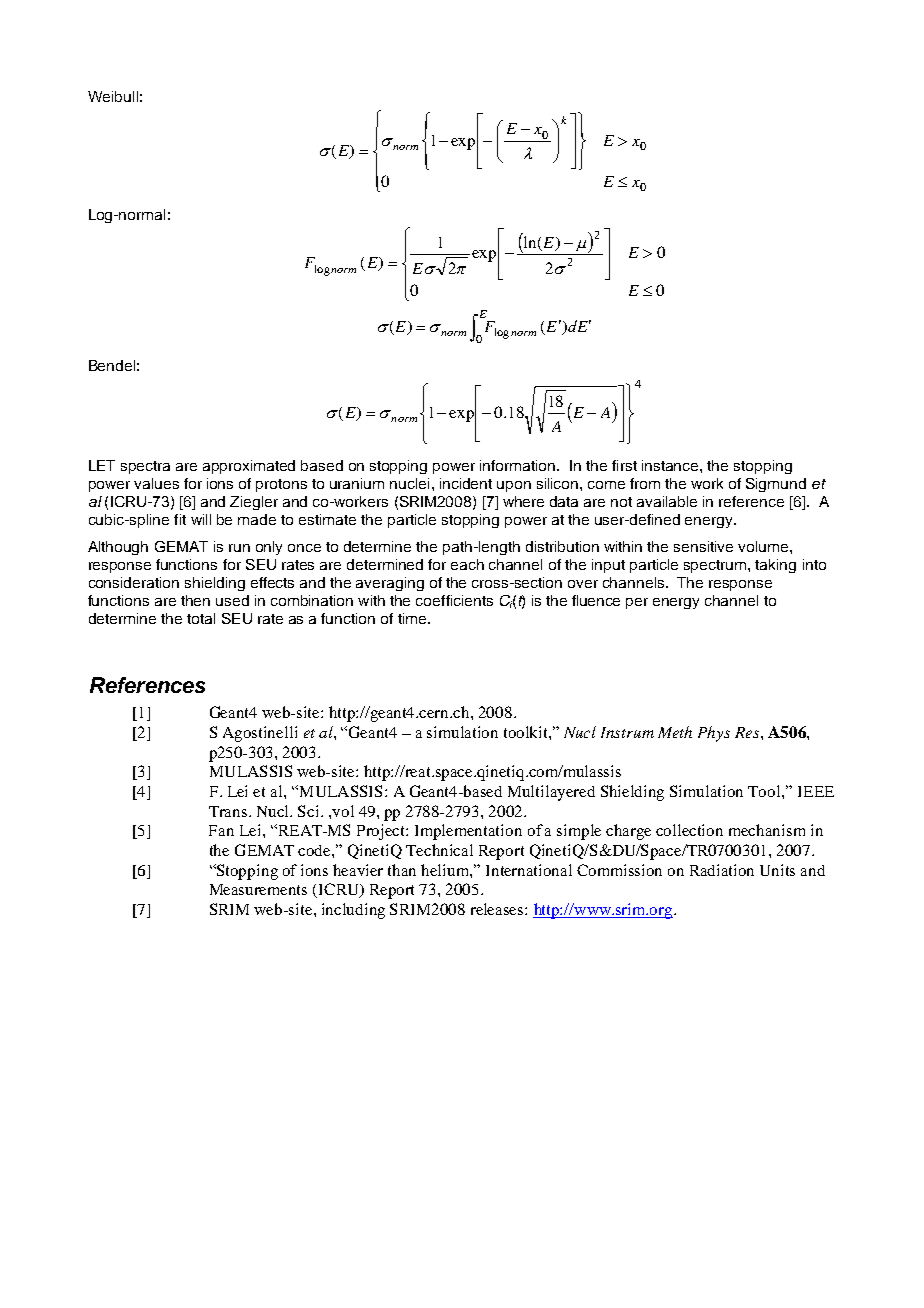 The width and height of the page is (924, 1308). What do you see at coordinates (517, 465) in the page?
I see `information` at bounding box center [517, 465].
